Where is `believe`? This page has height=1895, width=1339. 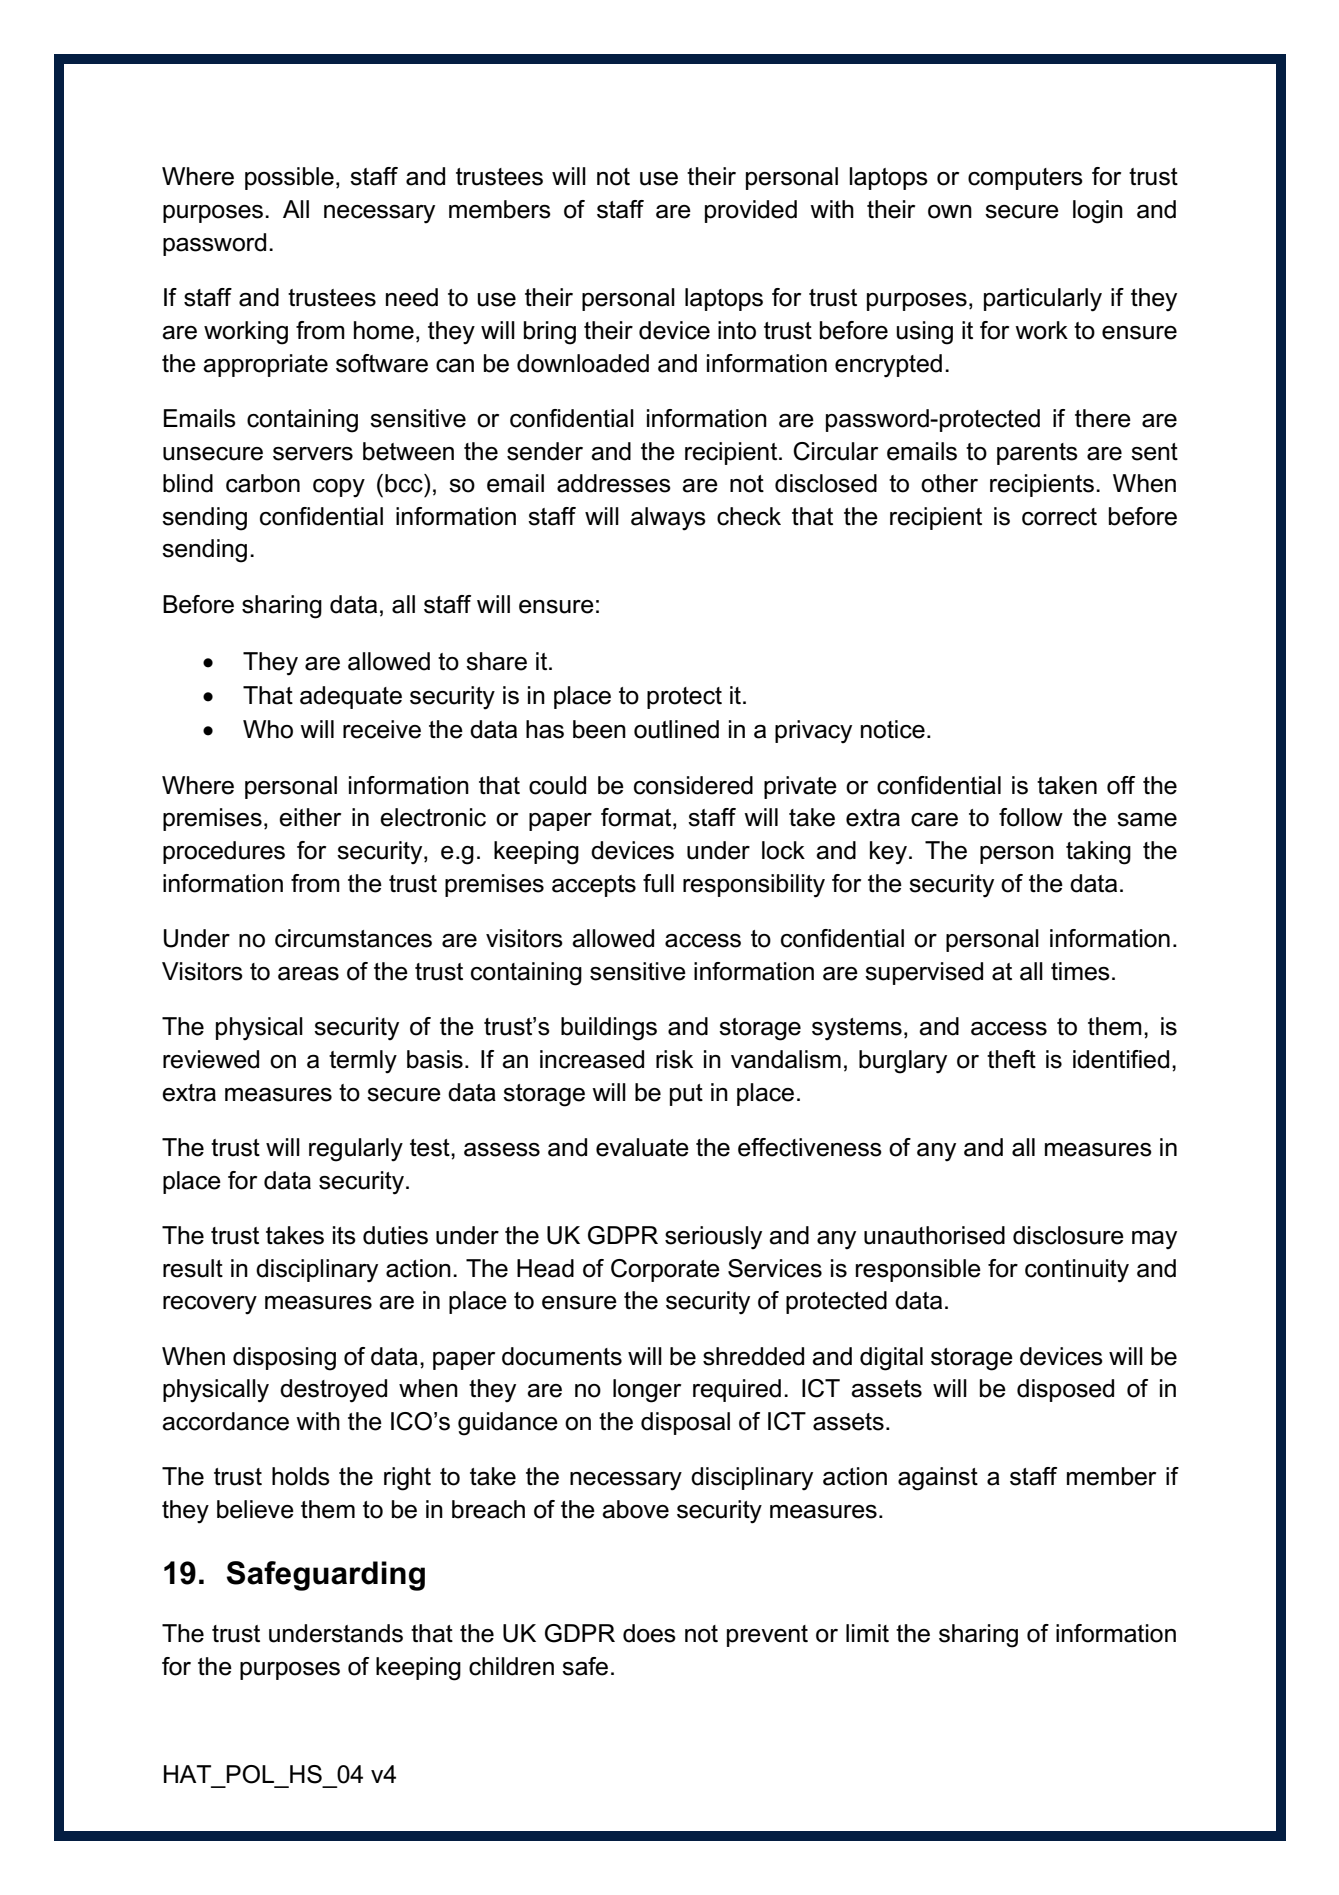 believe is located at coordinates (255, 1509).
